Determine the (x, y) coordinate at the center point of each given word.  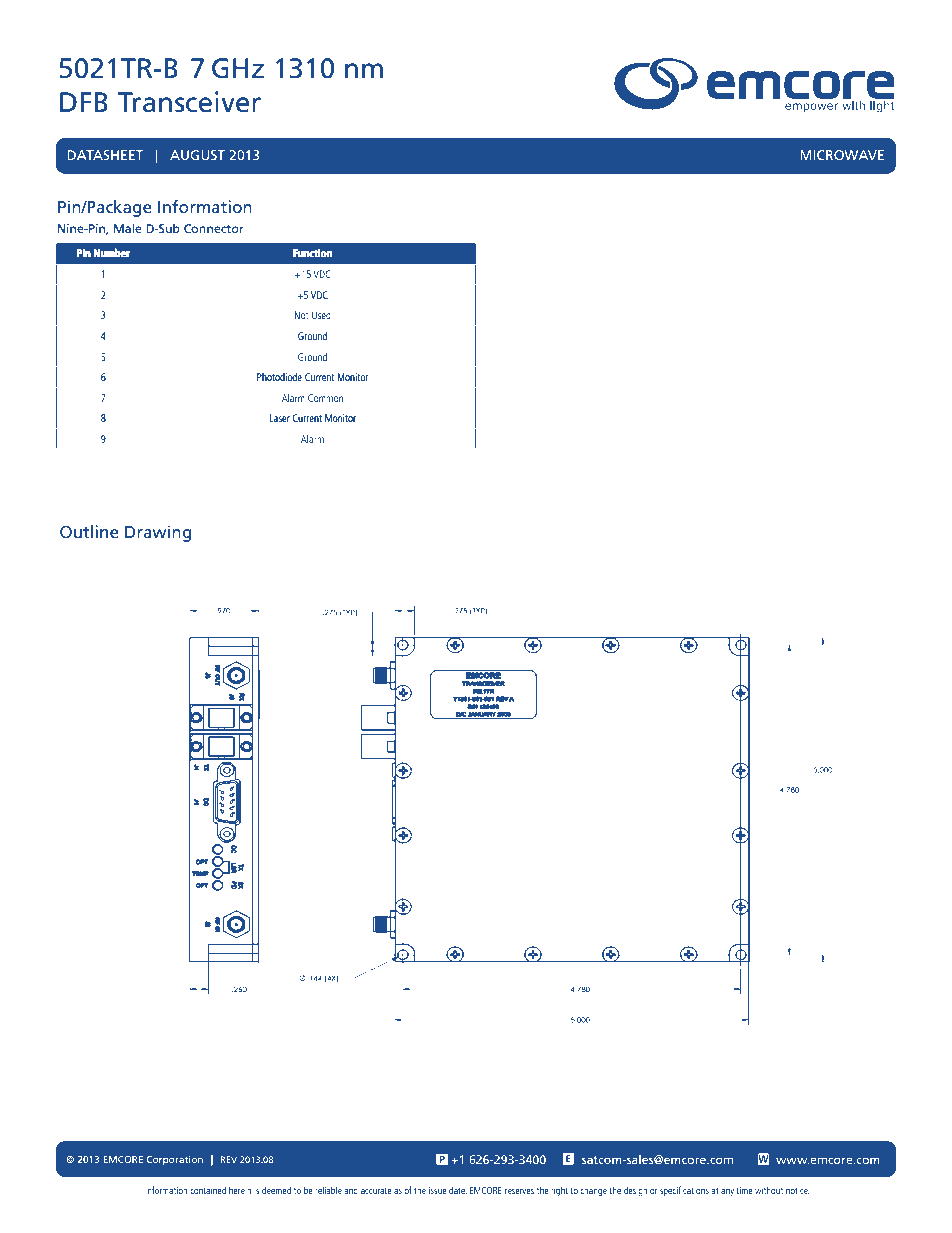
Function (313, 253)
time (744, 1190)
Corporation (175, 1160)
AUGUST (197, 155)
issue (438, 1190)
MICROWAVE (842, 155)
